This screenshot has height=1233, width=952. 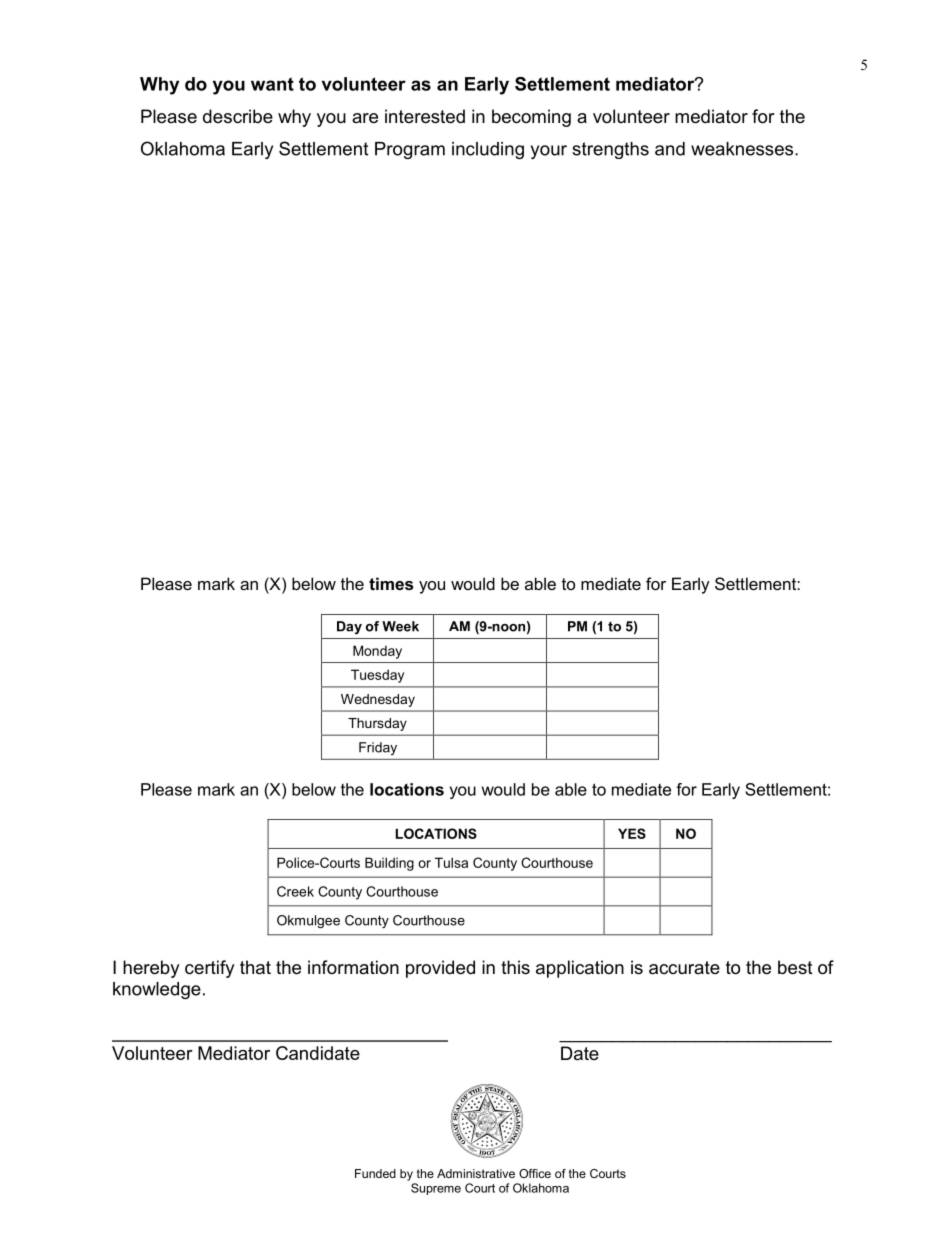 I want to click on Monday, so click(x=377, y=652).
